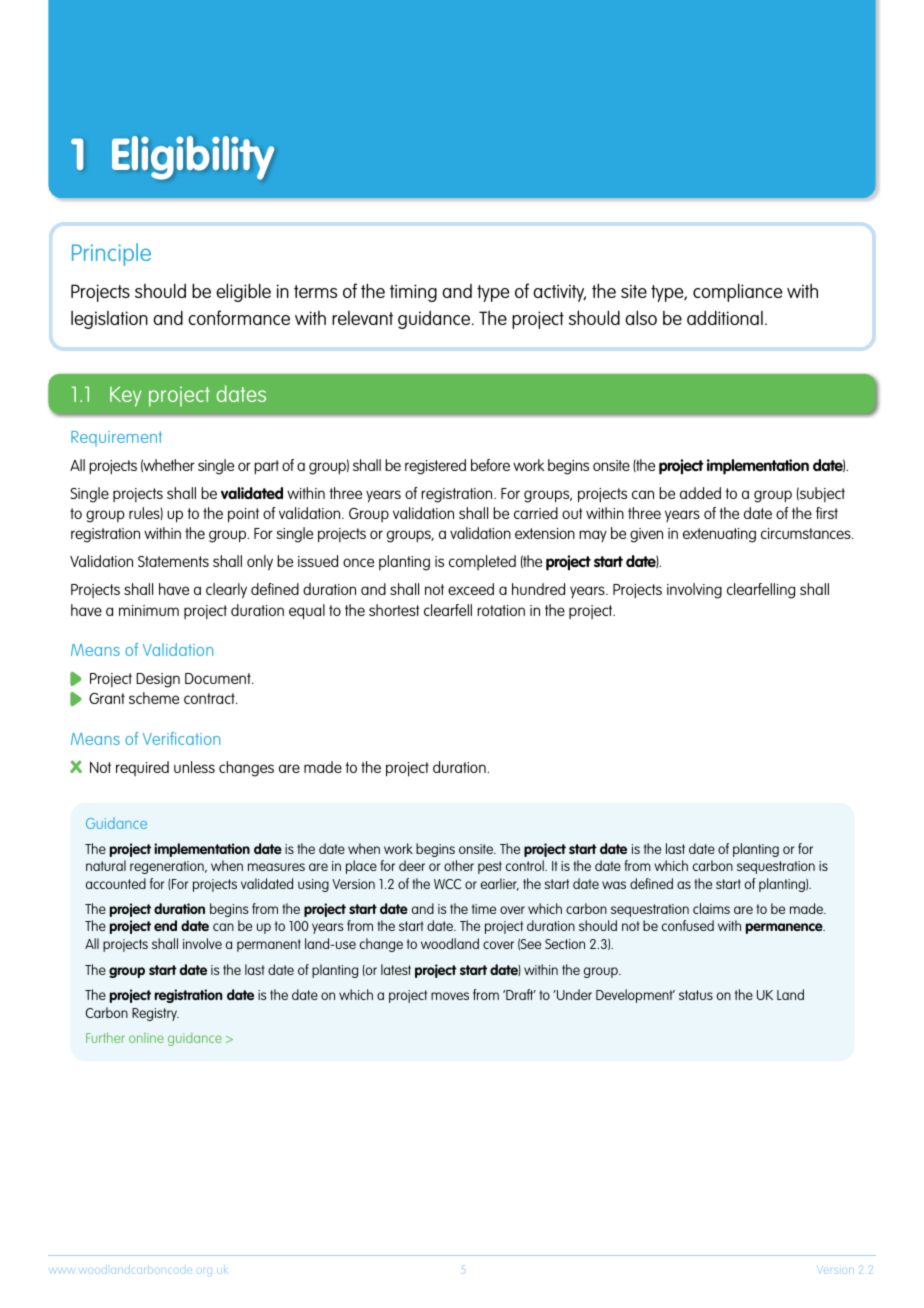  I want to click on status, so click(696, 995).
